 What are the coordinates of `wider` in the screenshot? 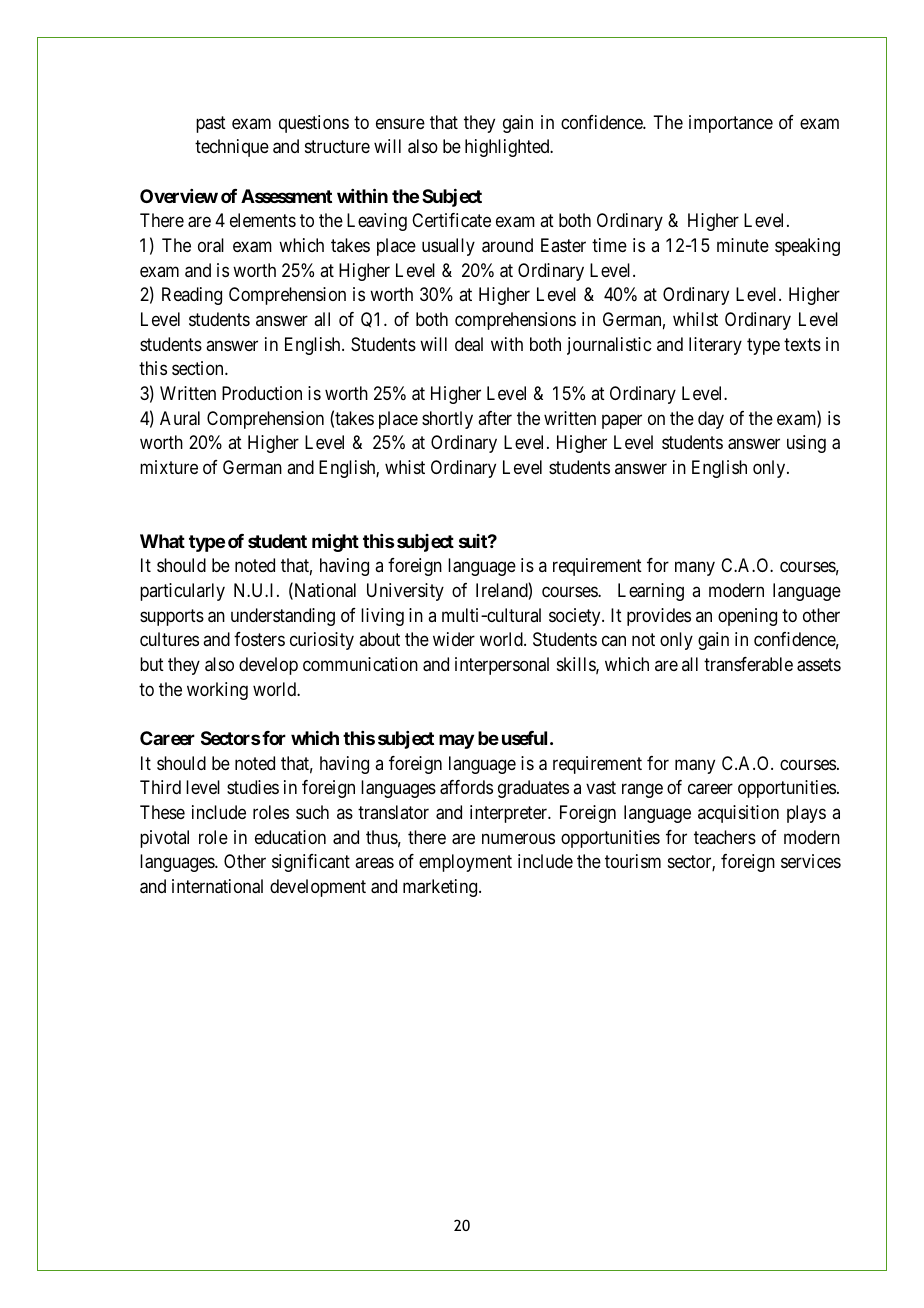 It's located at (454, 639).
